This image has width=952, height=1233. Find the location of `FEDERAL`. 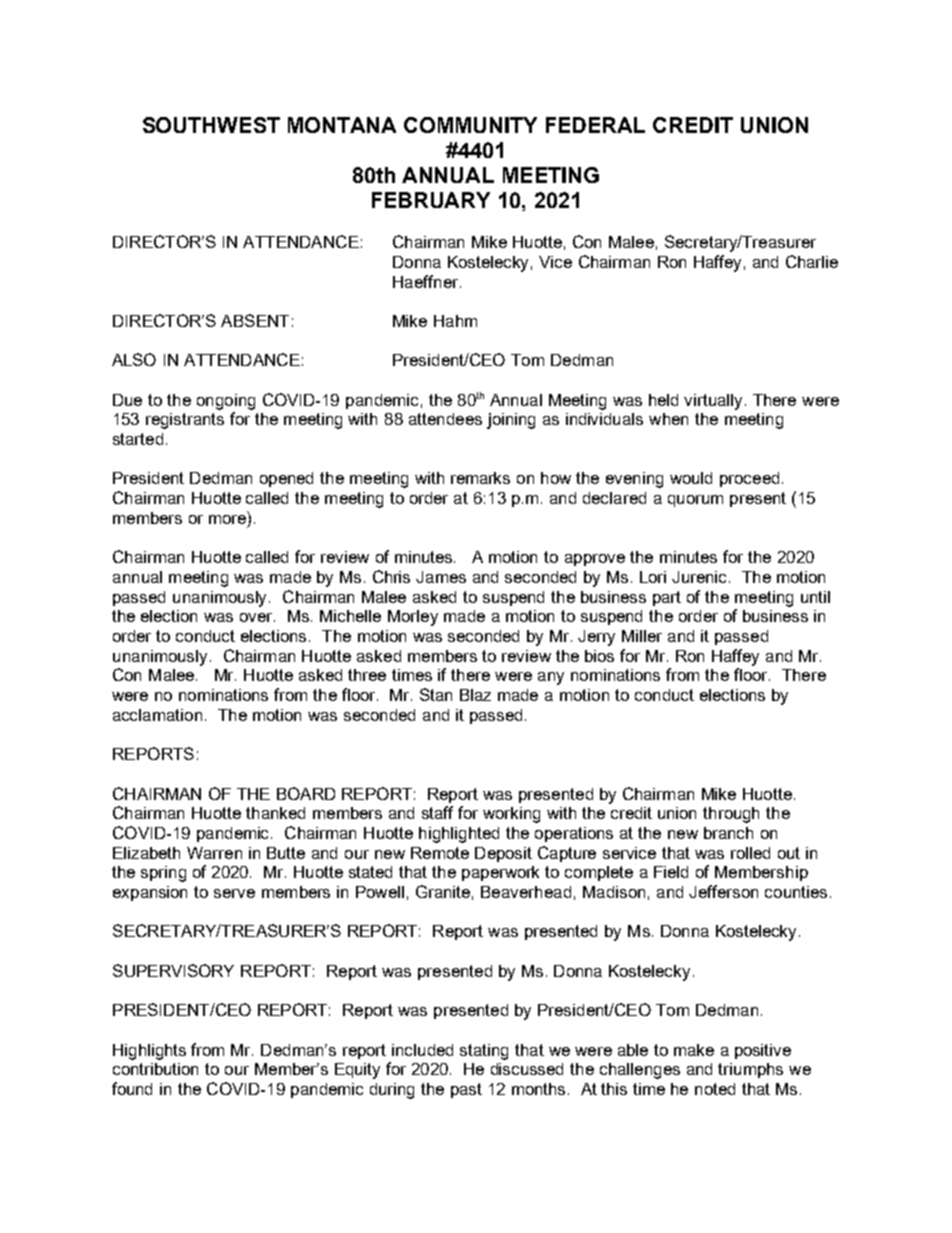

FEDERAL is located at coordinates (595, 125).
